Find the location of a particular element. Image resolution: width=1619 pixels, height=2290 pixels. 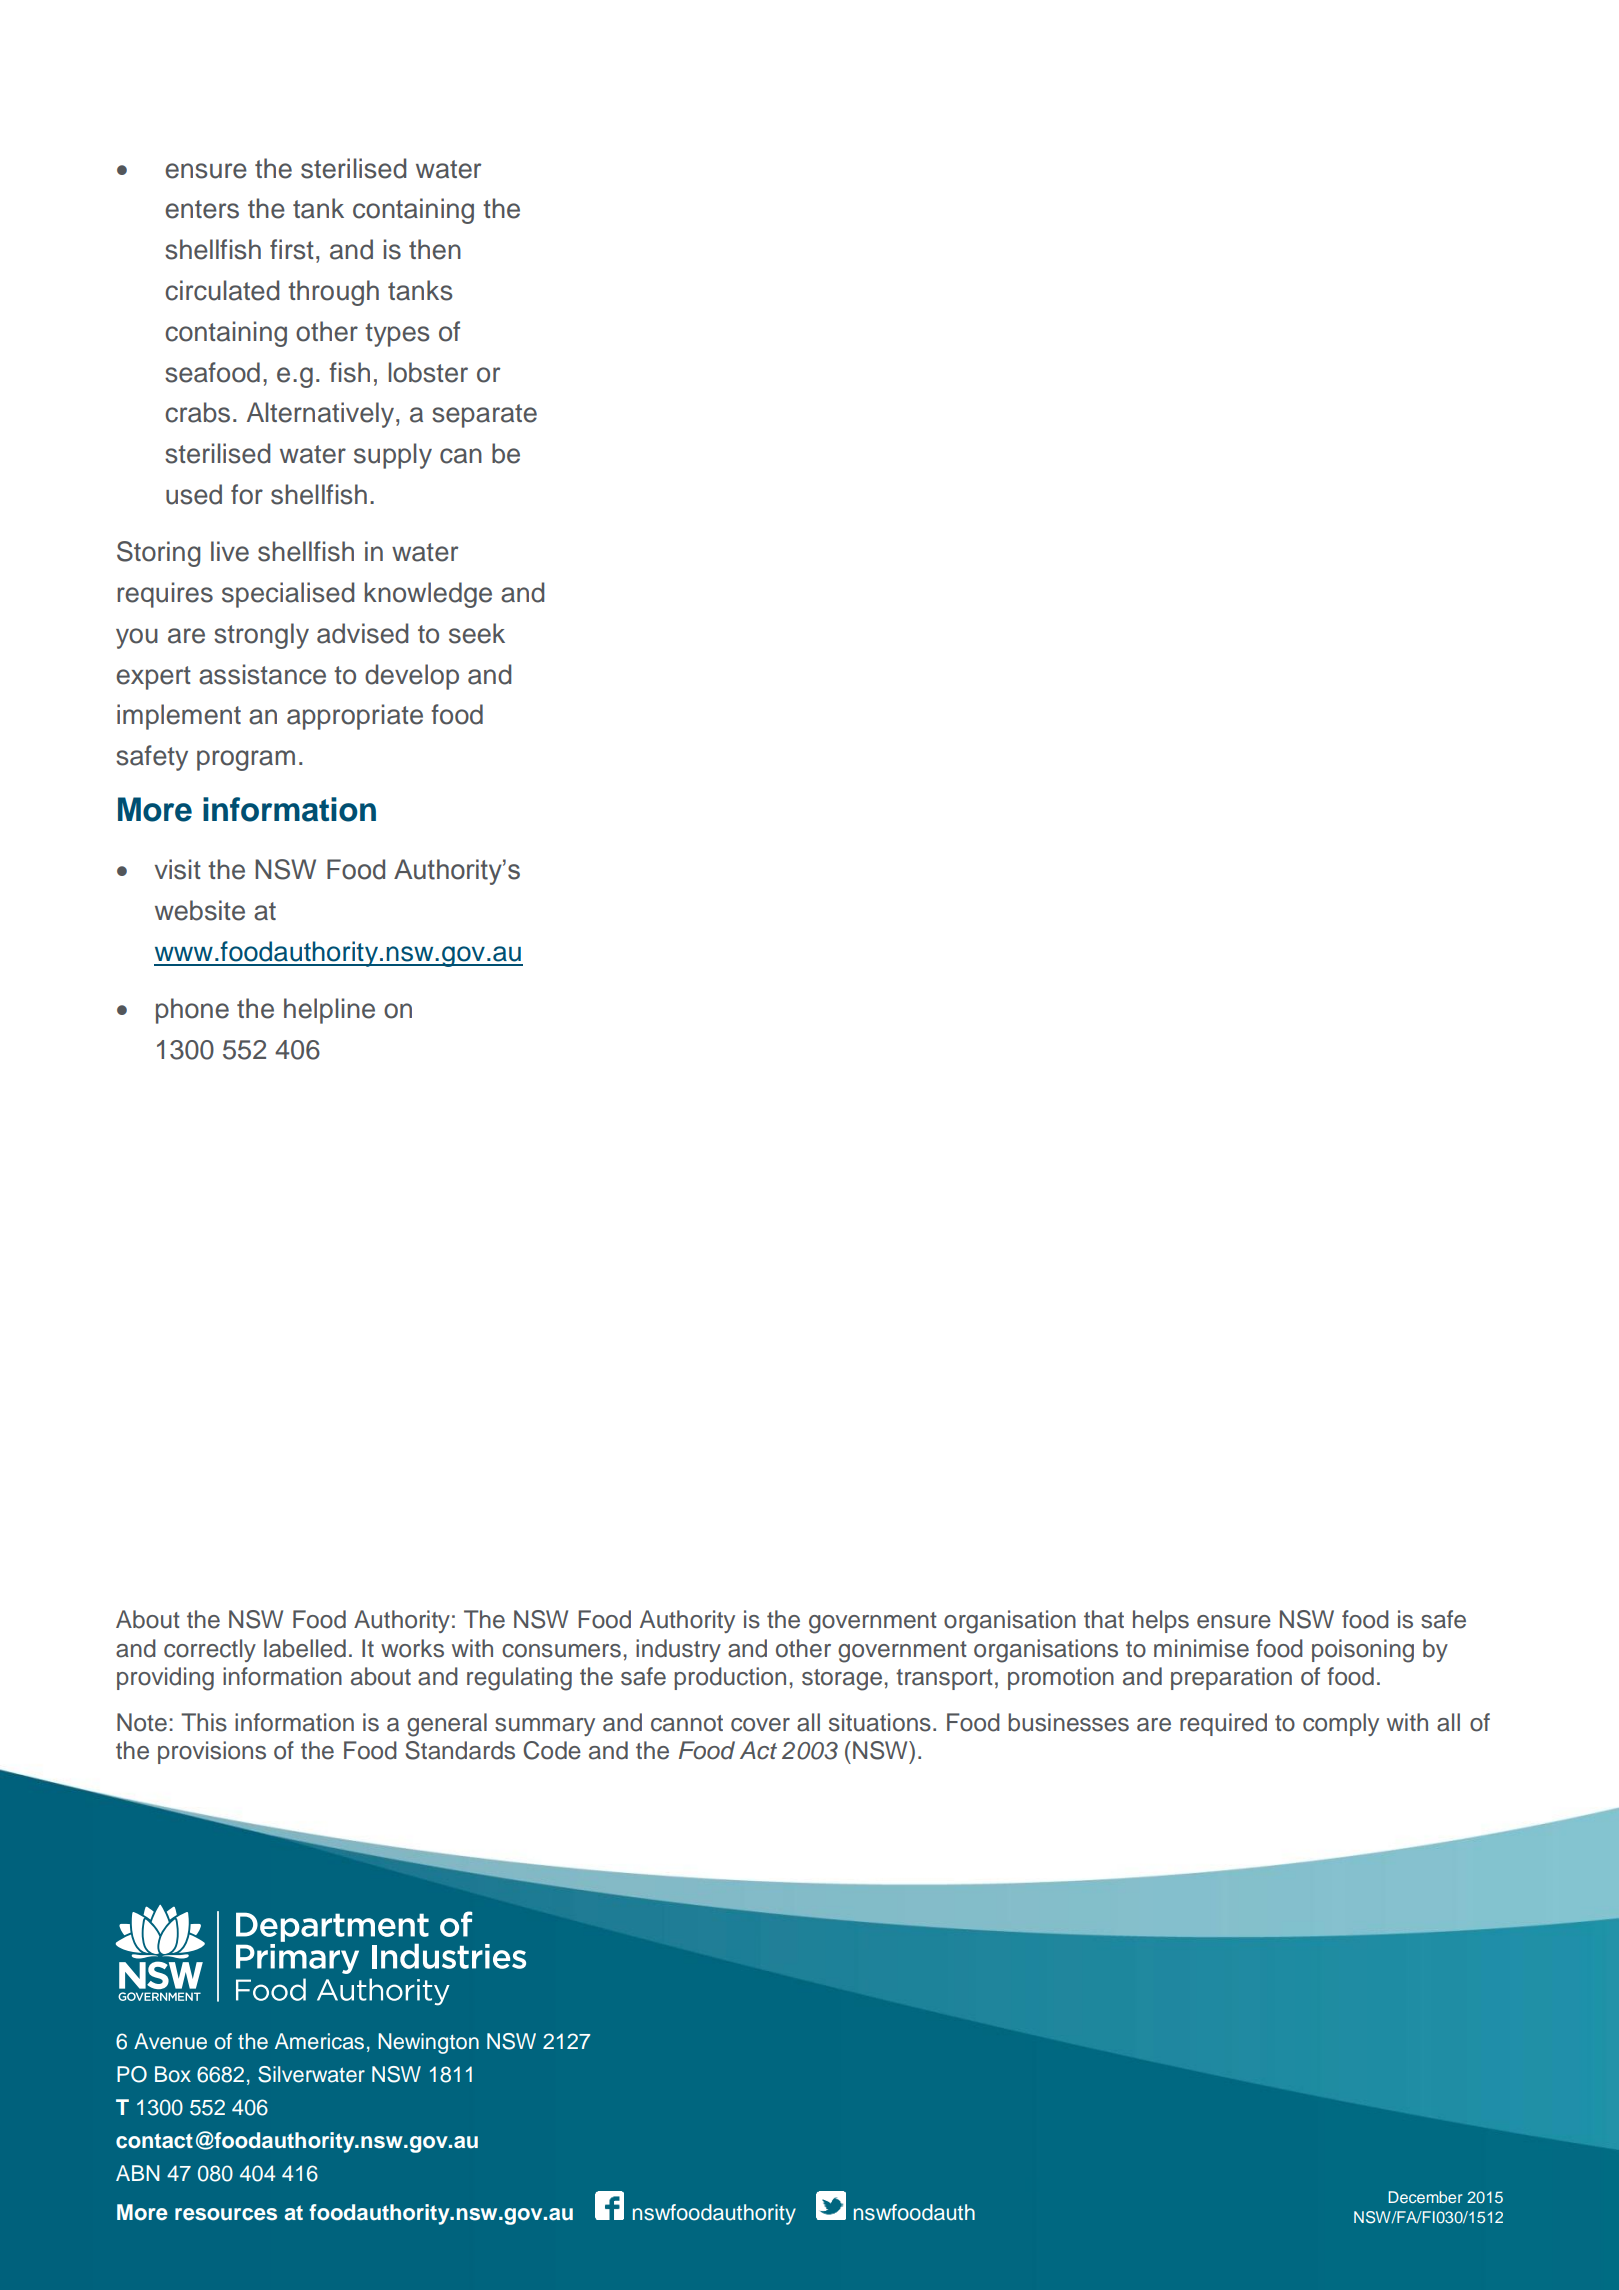

first is located at coordinates (292, 249).
